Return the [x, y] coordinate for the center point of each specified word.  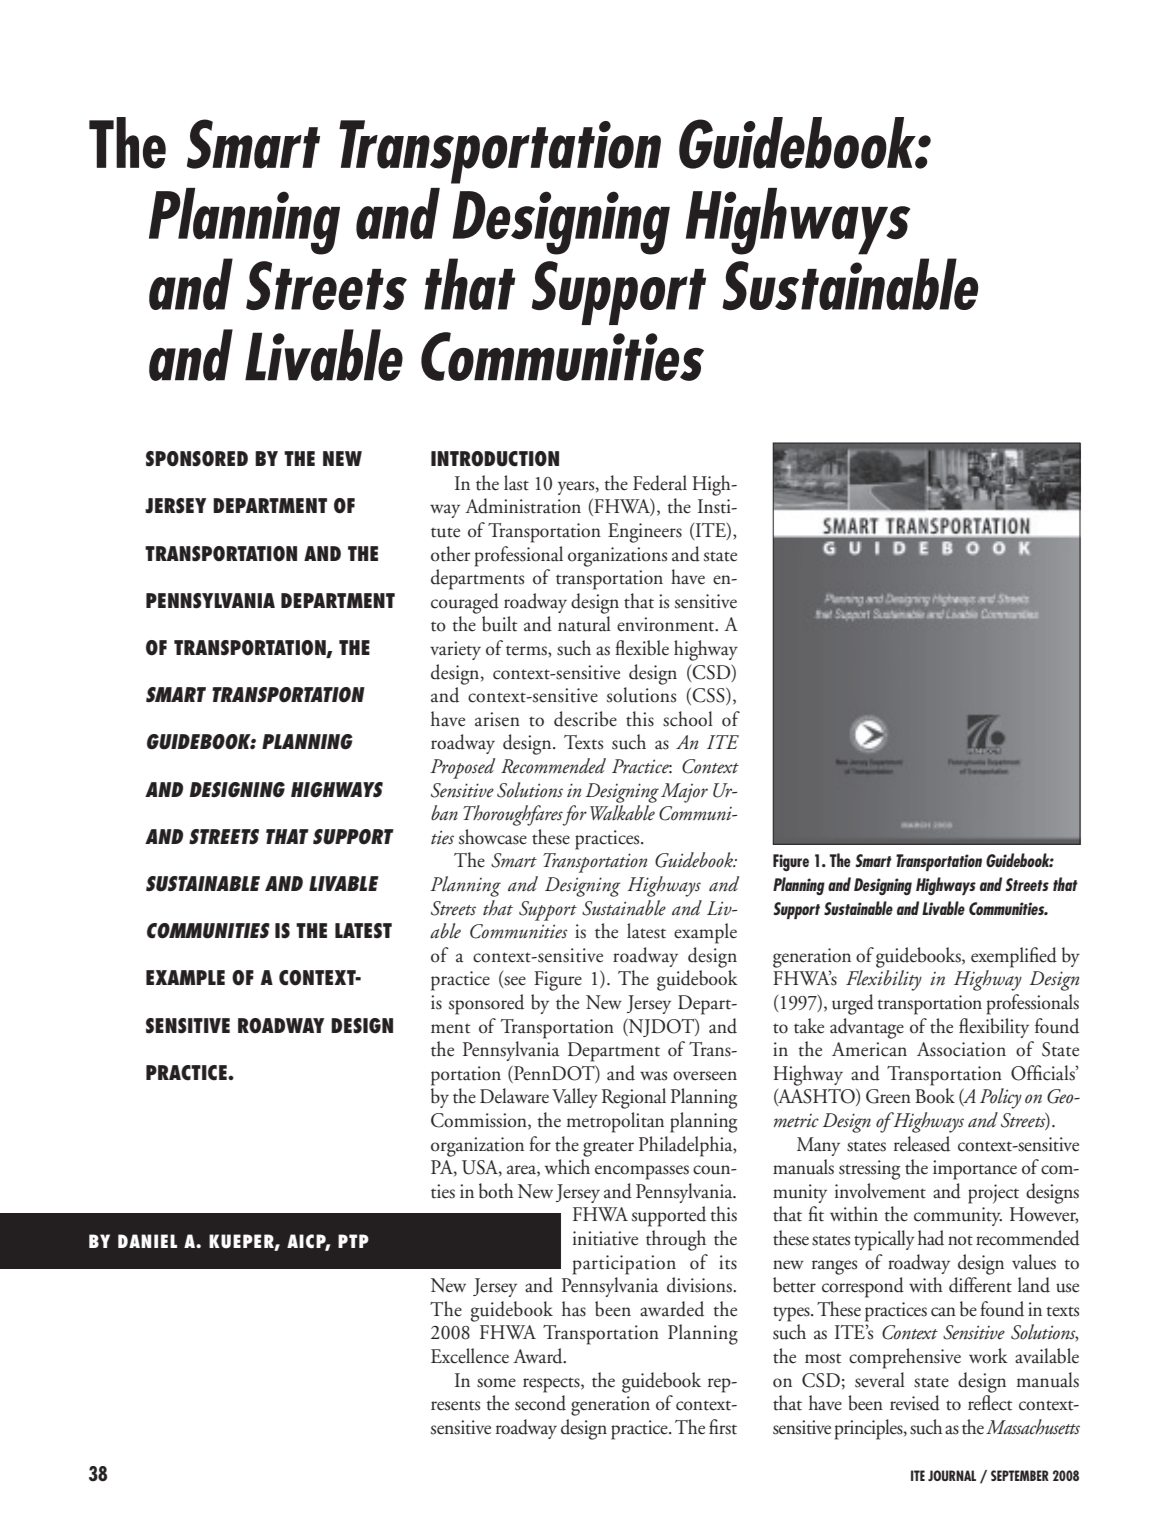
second [540, 1403]
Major [684, 793]
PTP [353, 1241]
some [496, 1383]
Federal [660, 483]
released [922, 1144]
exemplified [1014, 957]
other [450, 554]
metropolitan [615, 1122]
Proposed [462, 768]
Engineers [645, 533]
